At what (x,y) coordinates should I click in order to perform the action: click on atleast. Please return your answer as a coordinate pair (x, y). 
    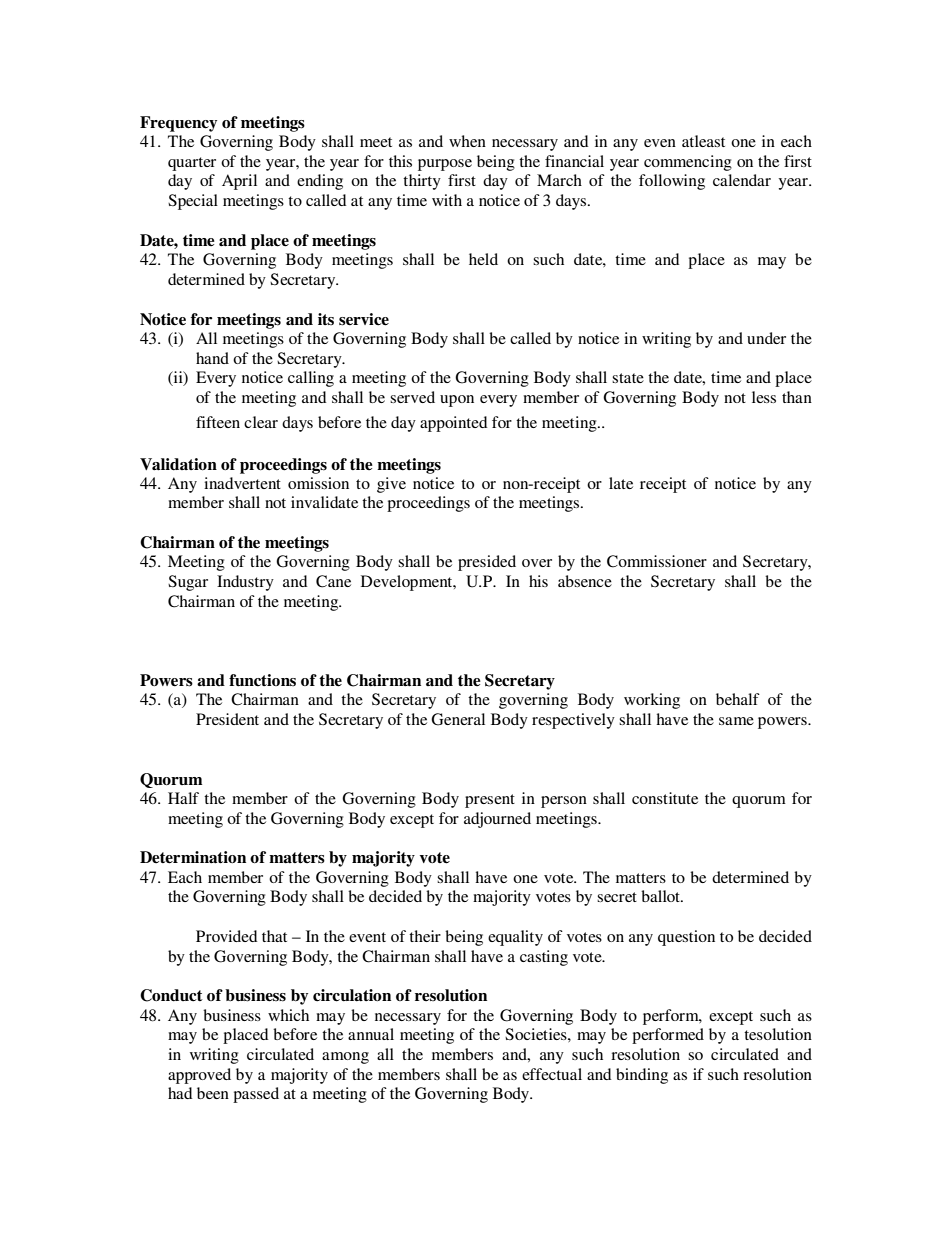
    Looking at the image, I should click on (703, 141).
